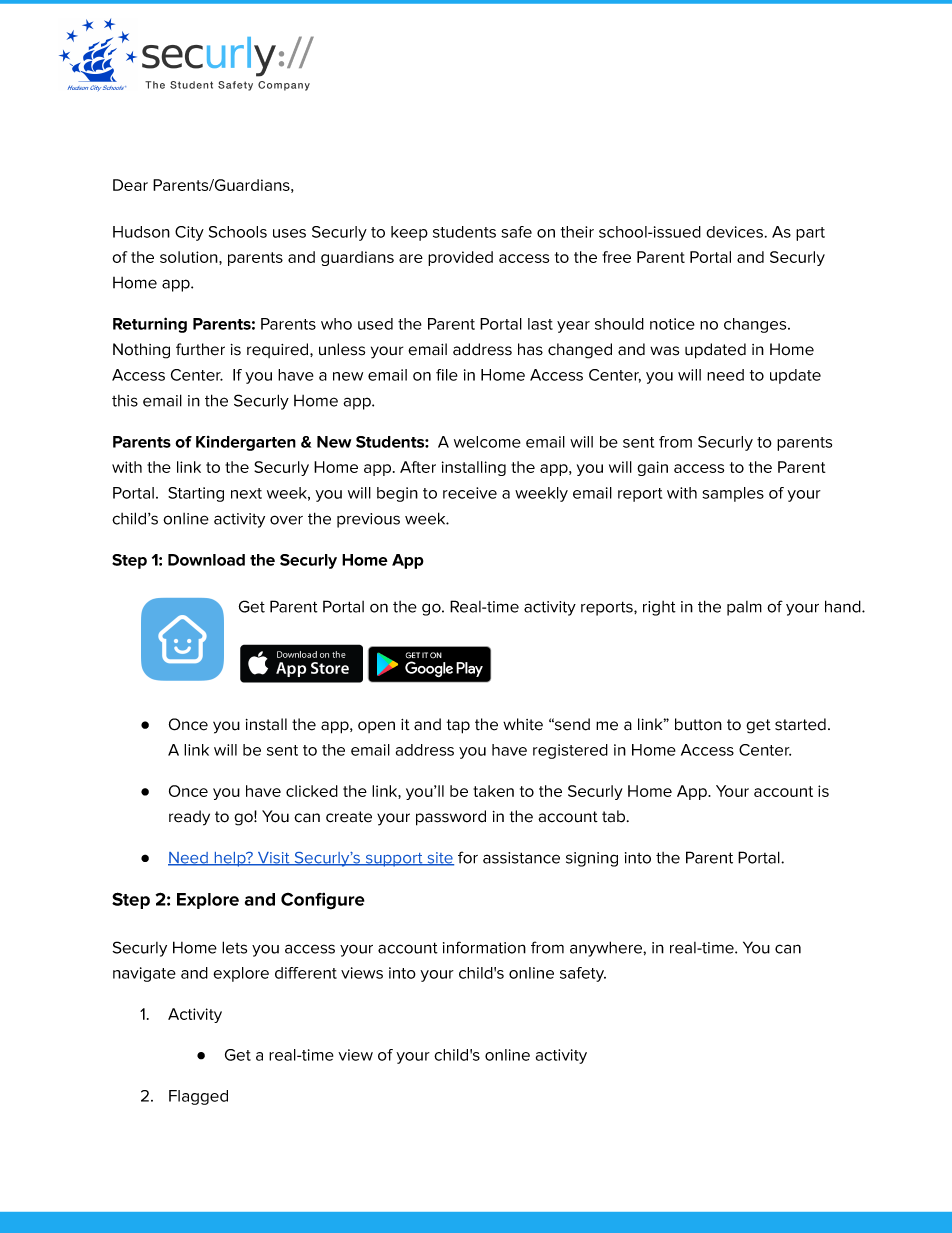  Describe the element at coordinates (523, 724) in the page. I see `white` at that location.
